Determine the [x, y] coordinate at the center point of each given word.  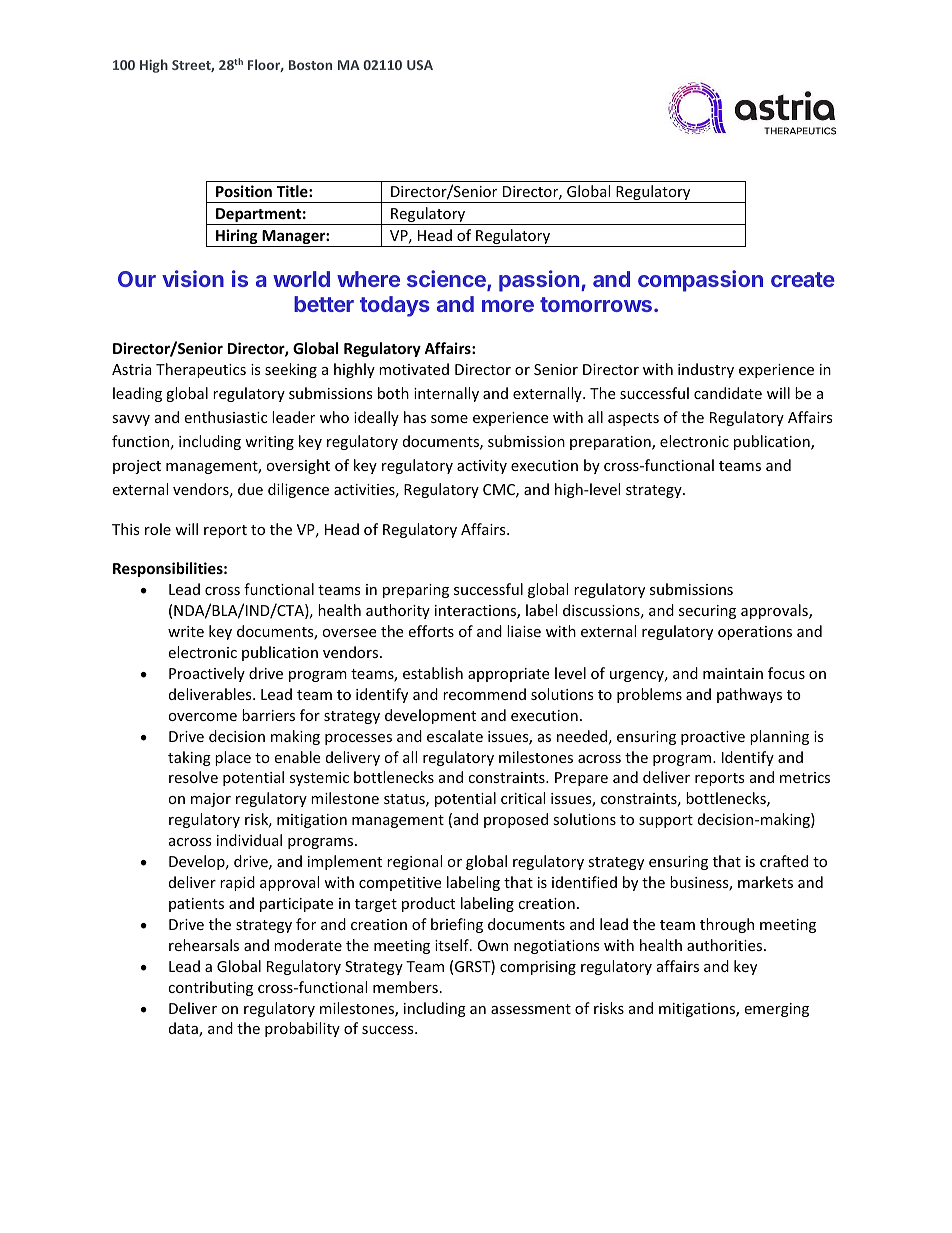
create [803, 279]
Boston [310, 65]
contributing [210, 988]
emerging [776, 1010]
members [405, 987]
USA [420, 65]
